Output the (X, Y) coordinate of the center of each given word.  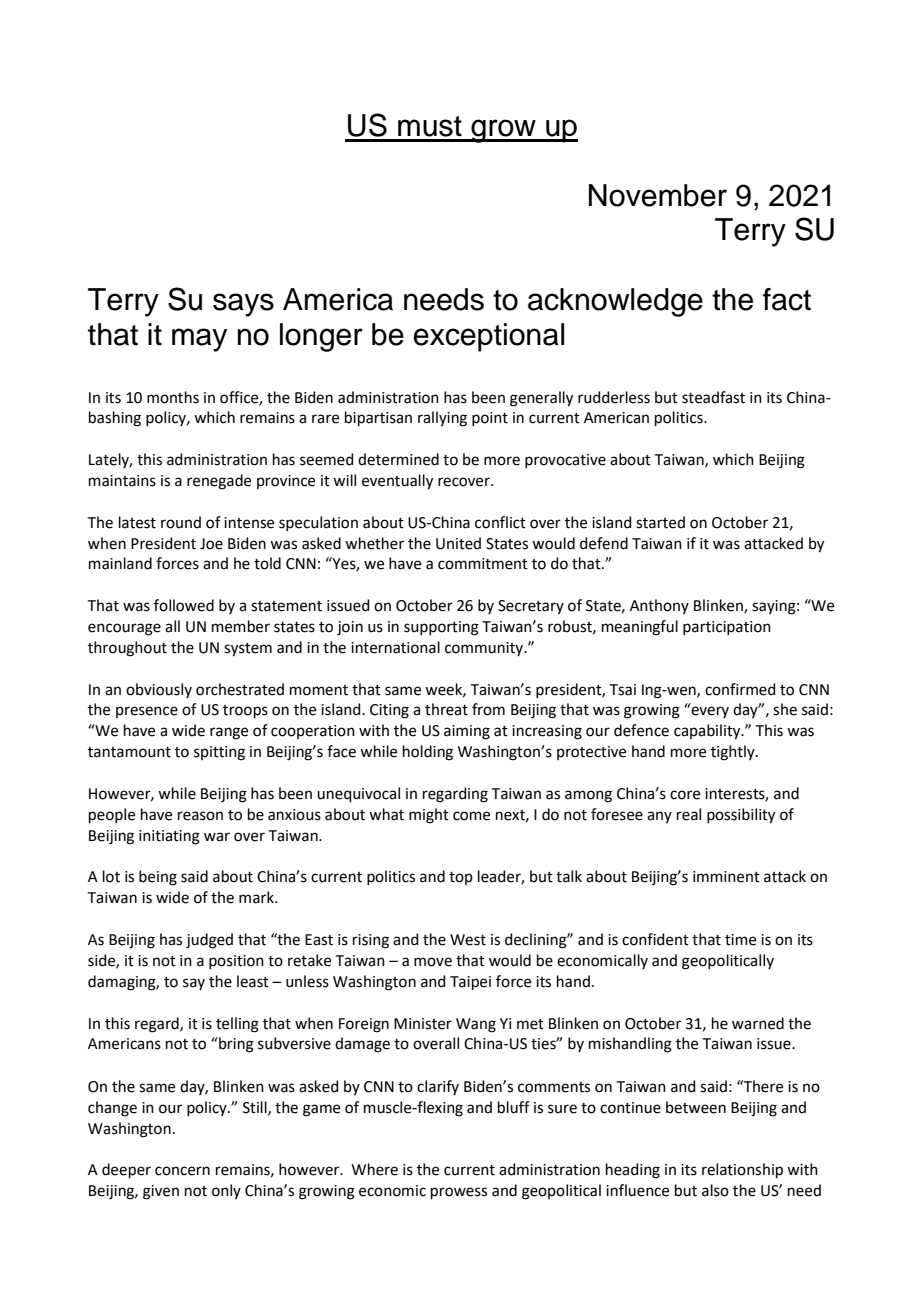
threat (446, 709)
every (709, 711)
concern (182, 1171)
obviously (159, 690)
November (658, 195)
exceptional (488, 337)
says (243, 305)
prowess (459, 1193)
